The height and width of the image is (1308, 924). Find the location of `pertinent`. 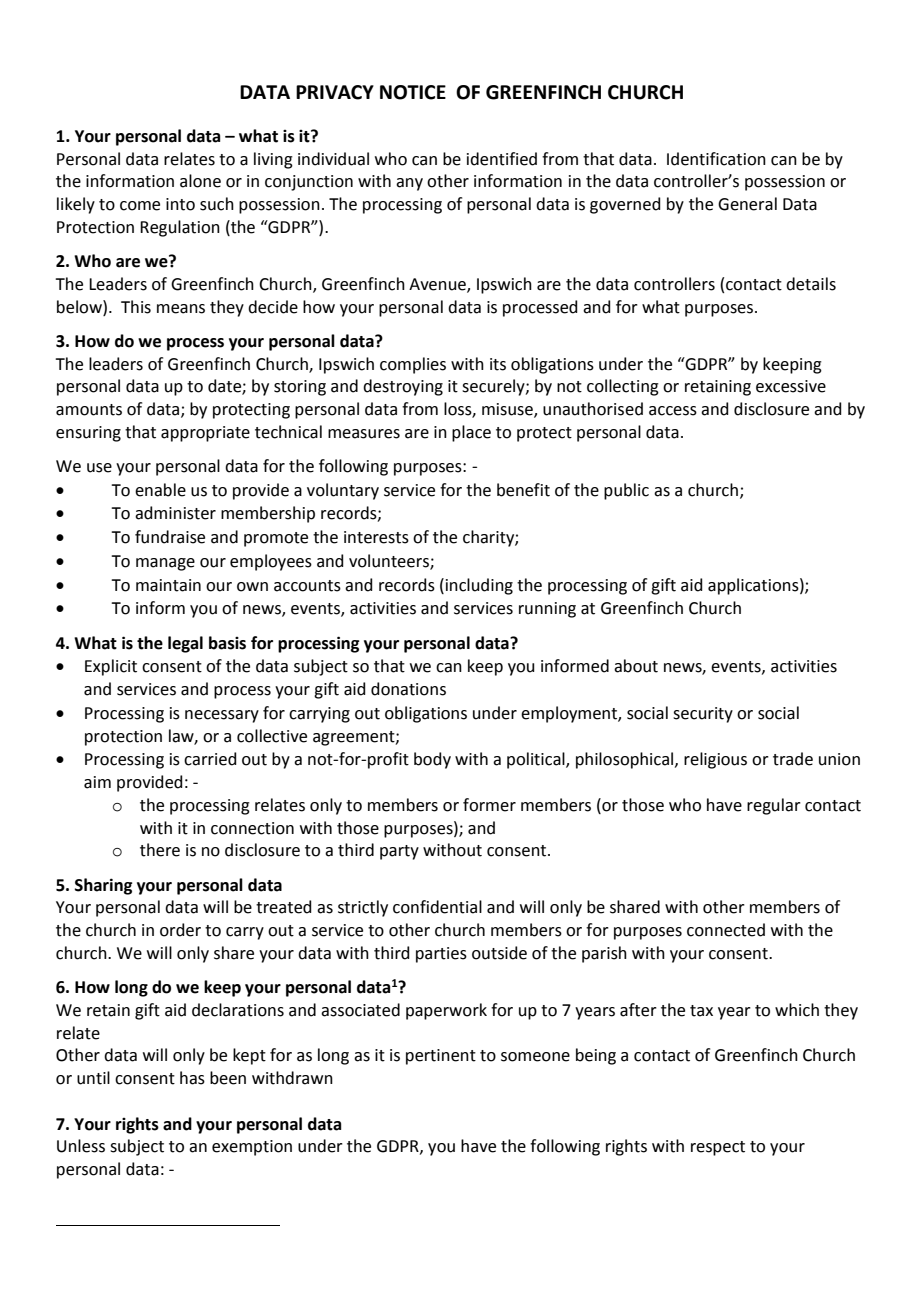

pertinent is located at coordinates (441, 1057).
